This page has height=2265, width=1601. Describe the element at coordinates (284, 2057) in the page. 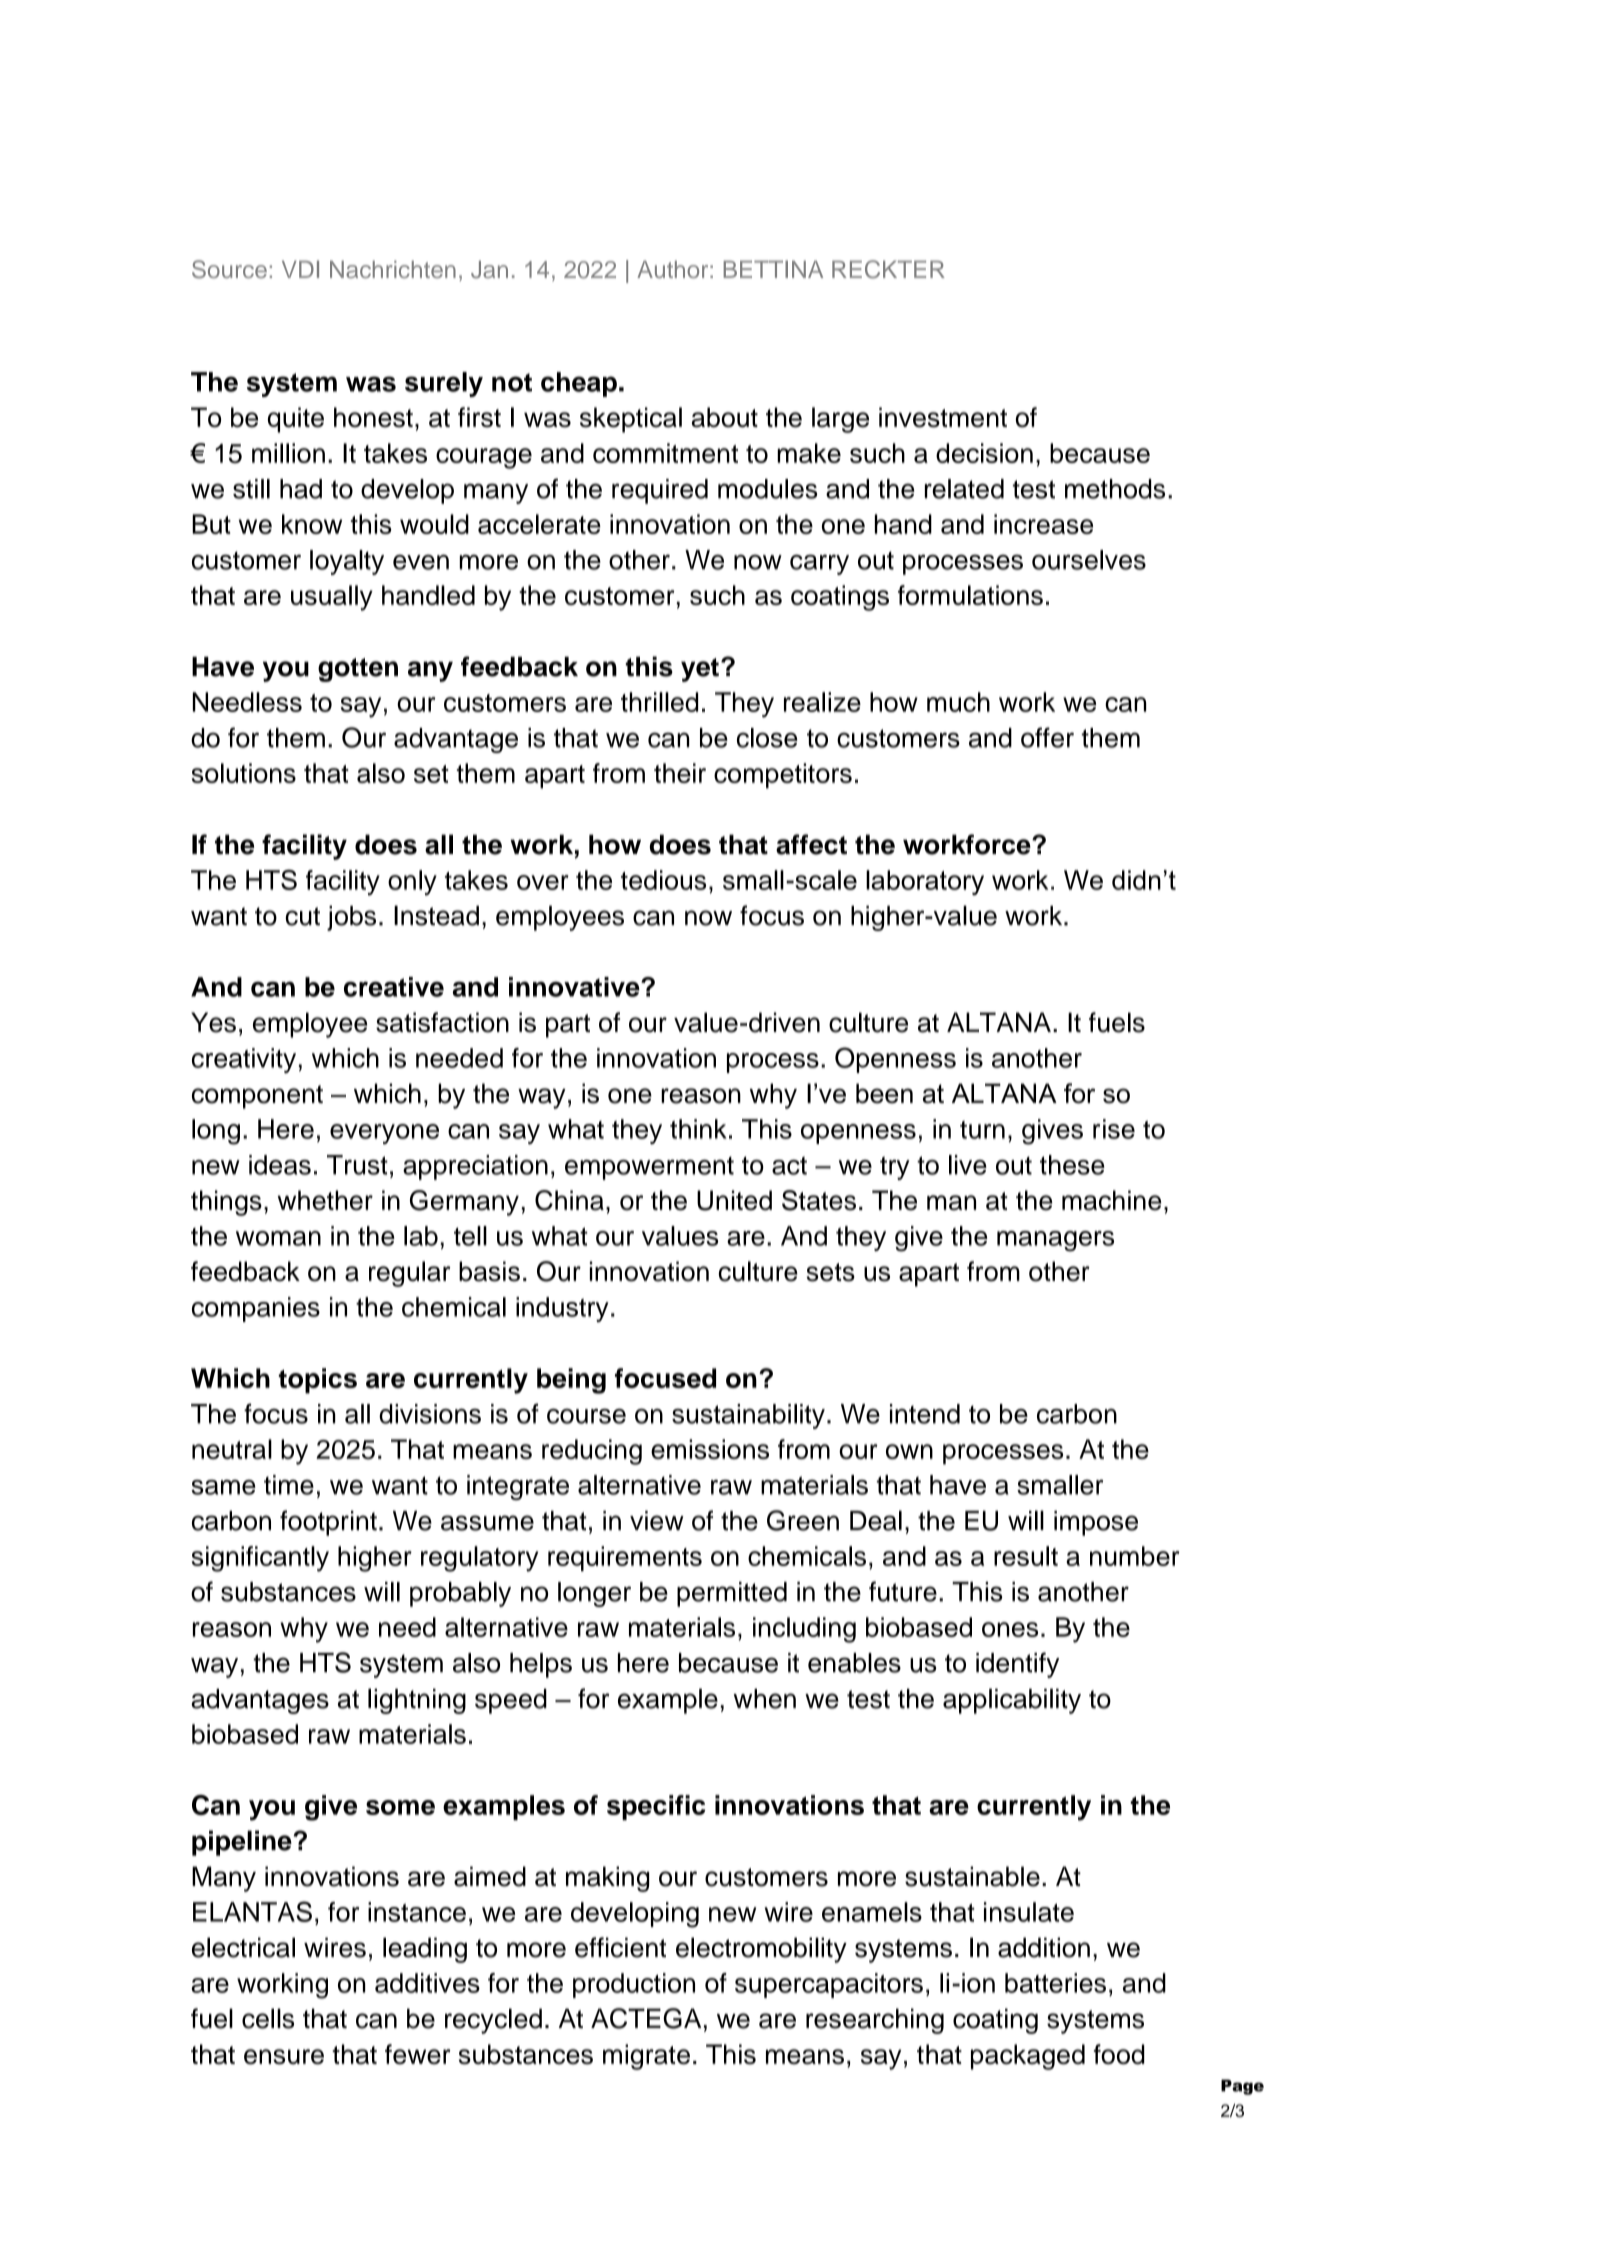

I see `ensure` at that location.
